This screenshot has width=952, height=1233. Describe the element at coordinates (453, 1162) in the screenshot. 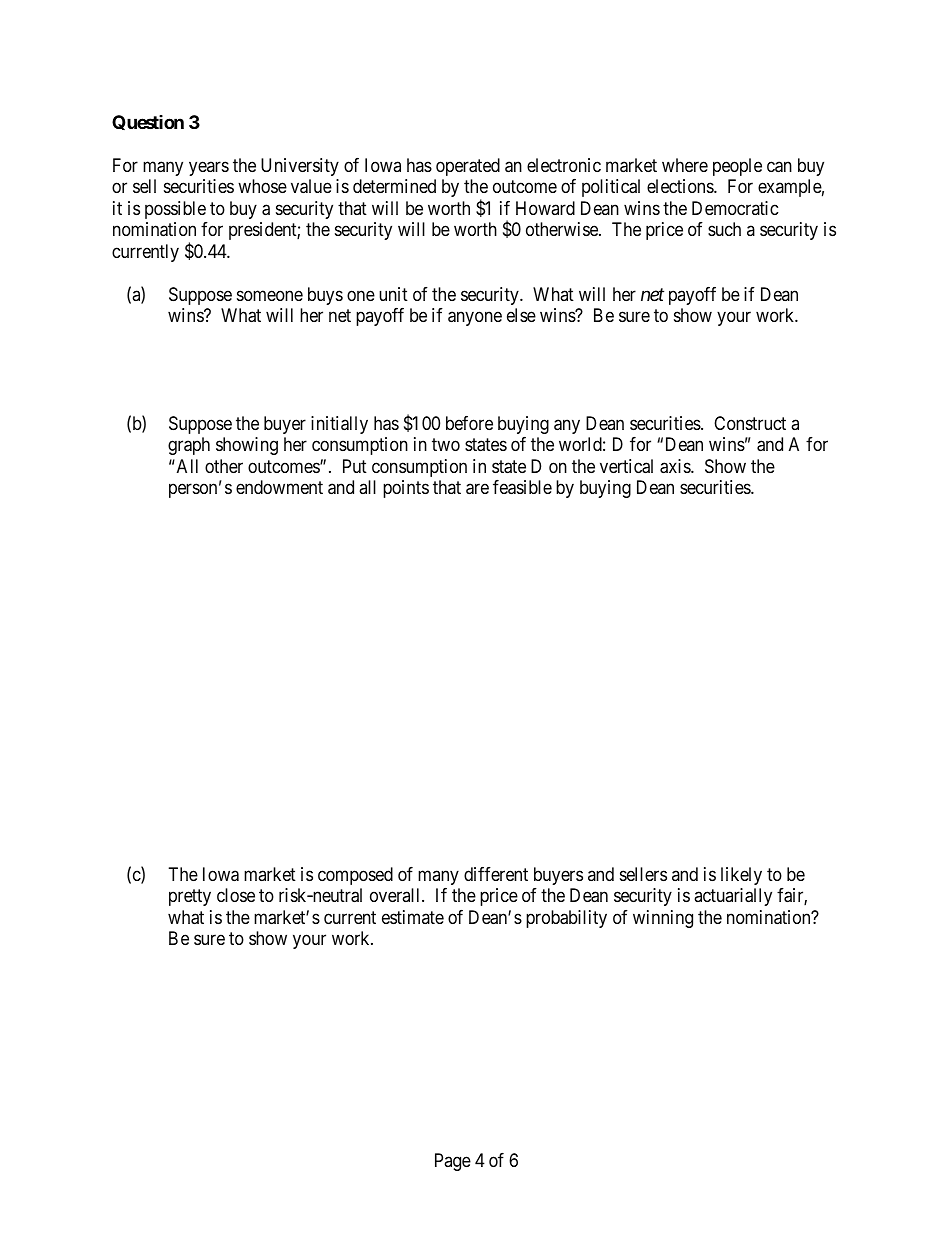

I see `Page` at that location.
